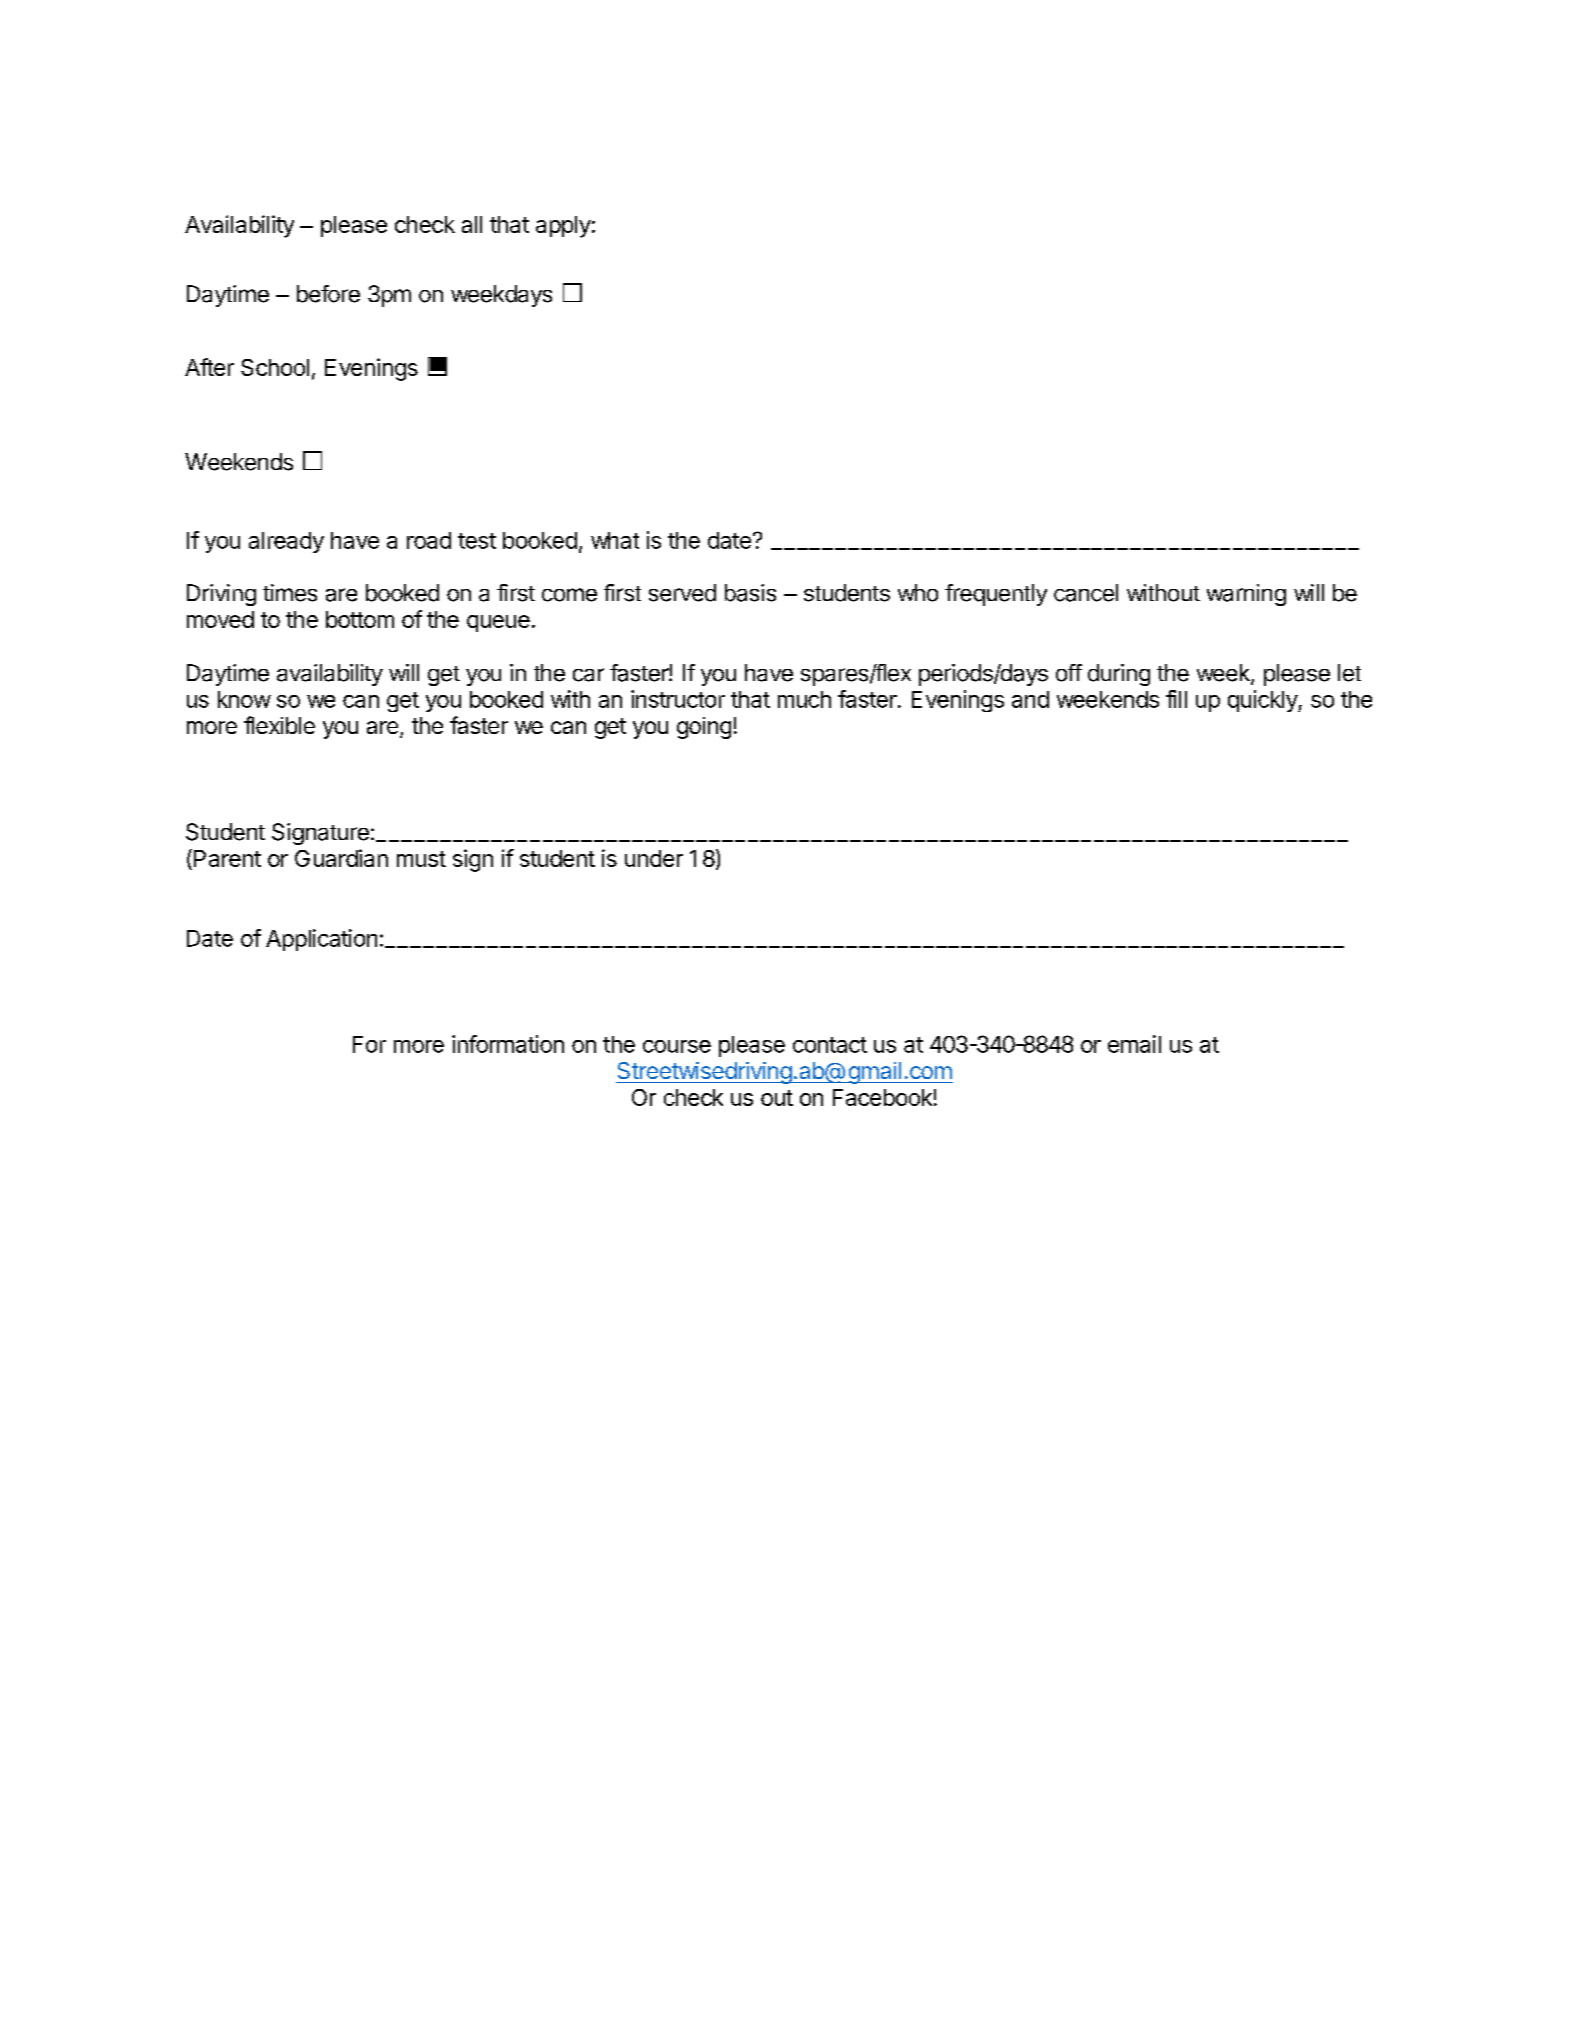  What do you see at coordinates (472, 224) in the screenshot?
I see `all` at bounding box center [472, 224].
